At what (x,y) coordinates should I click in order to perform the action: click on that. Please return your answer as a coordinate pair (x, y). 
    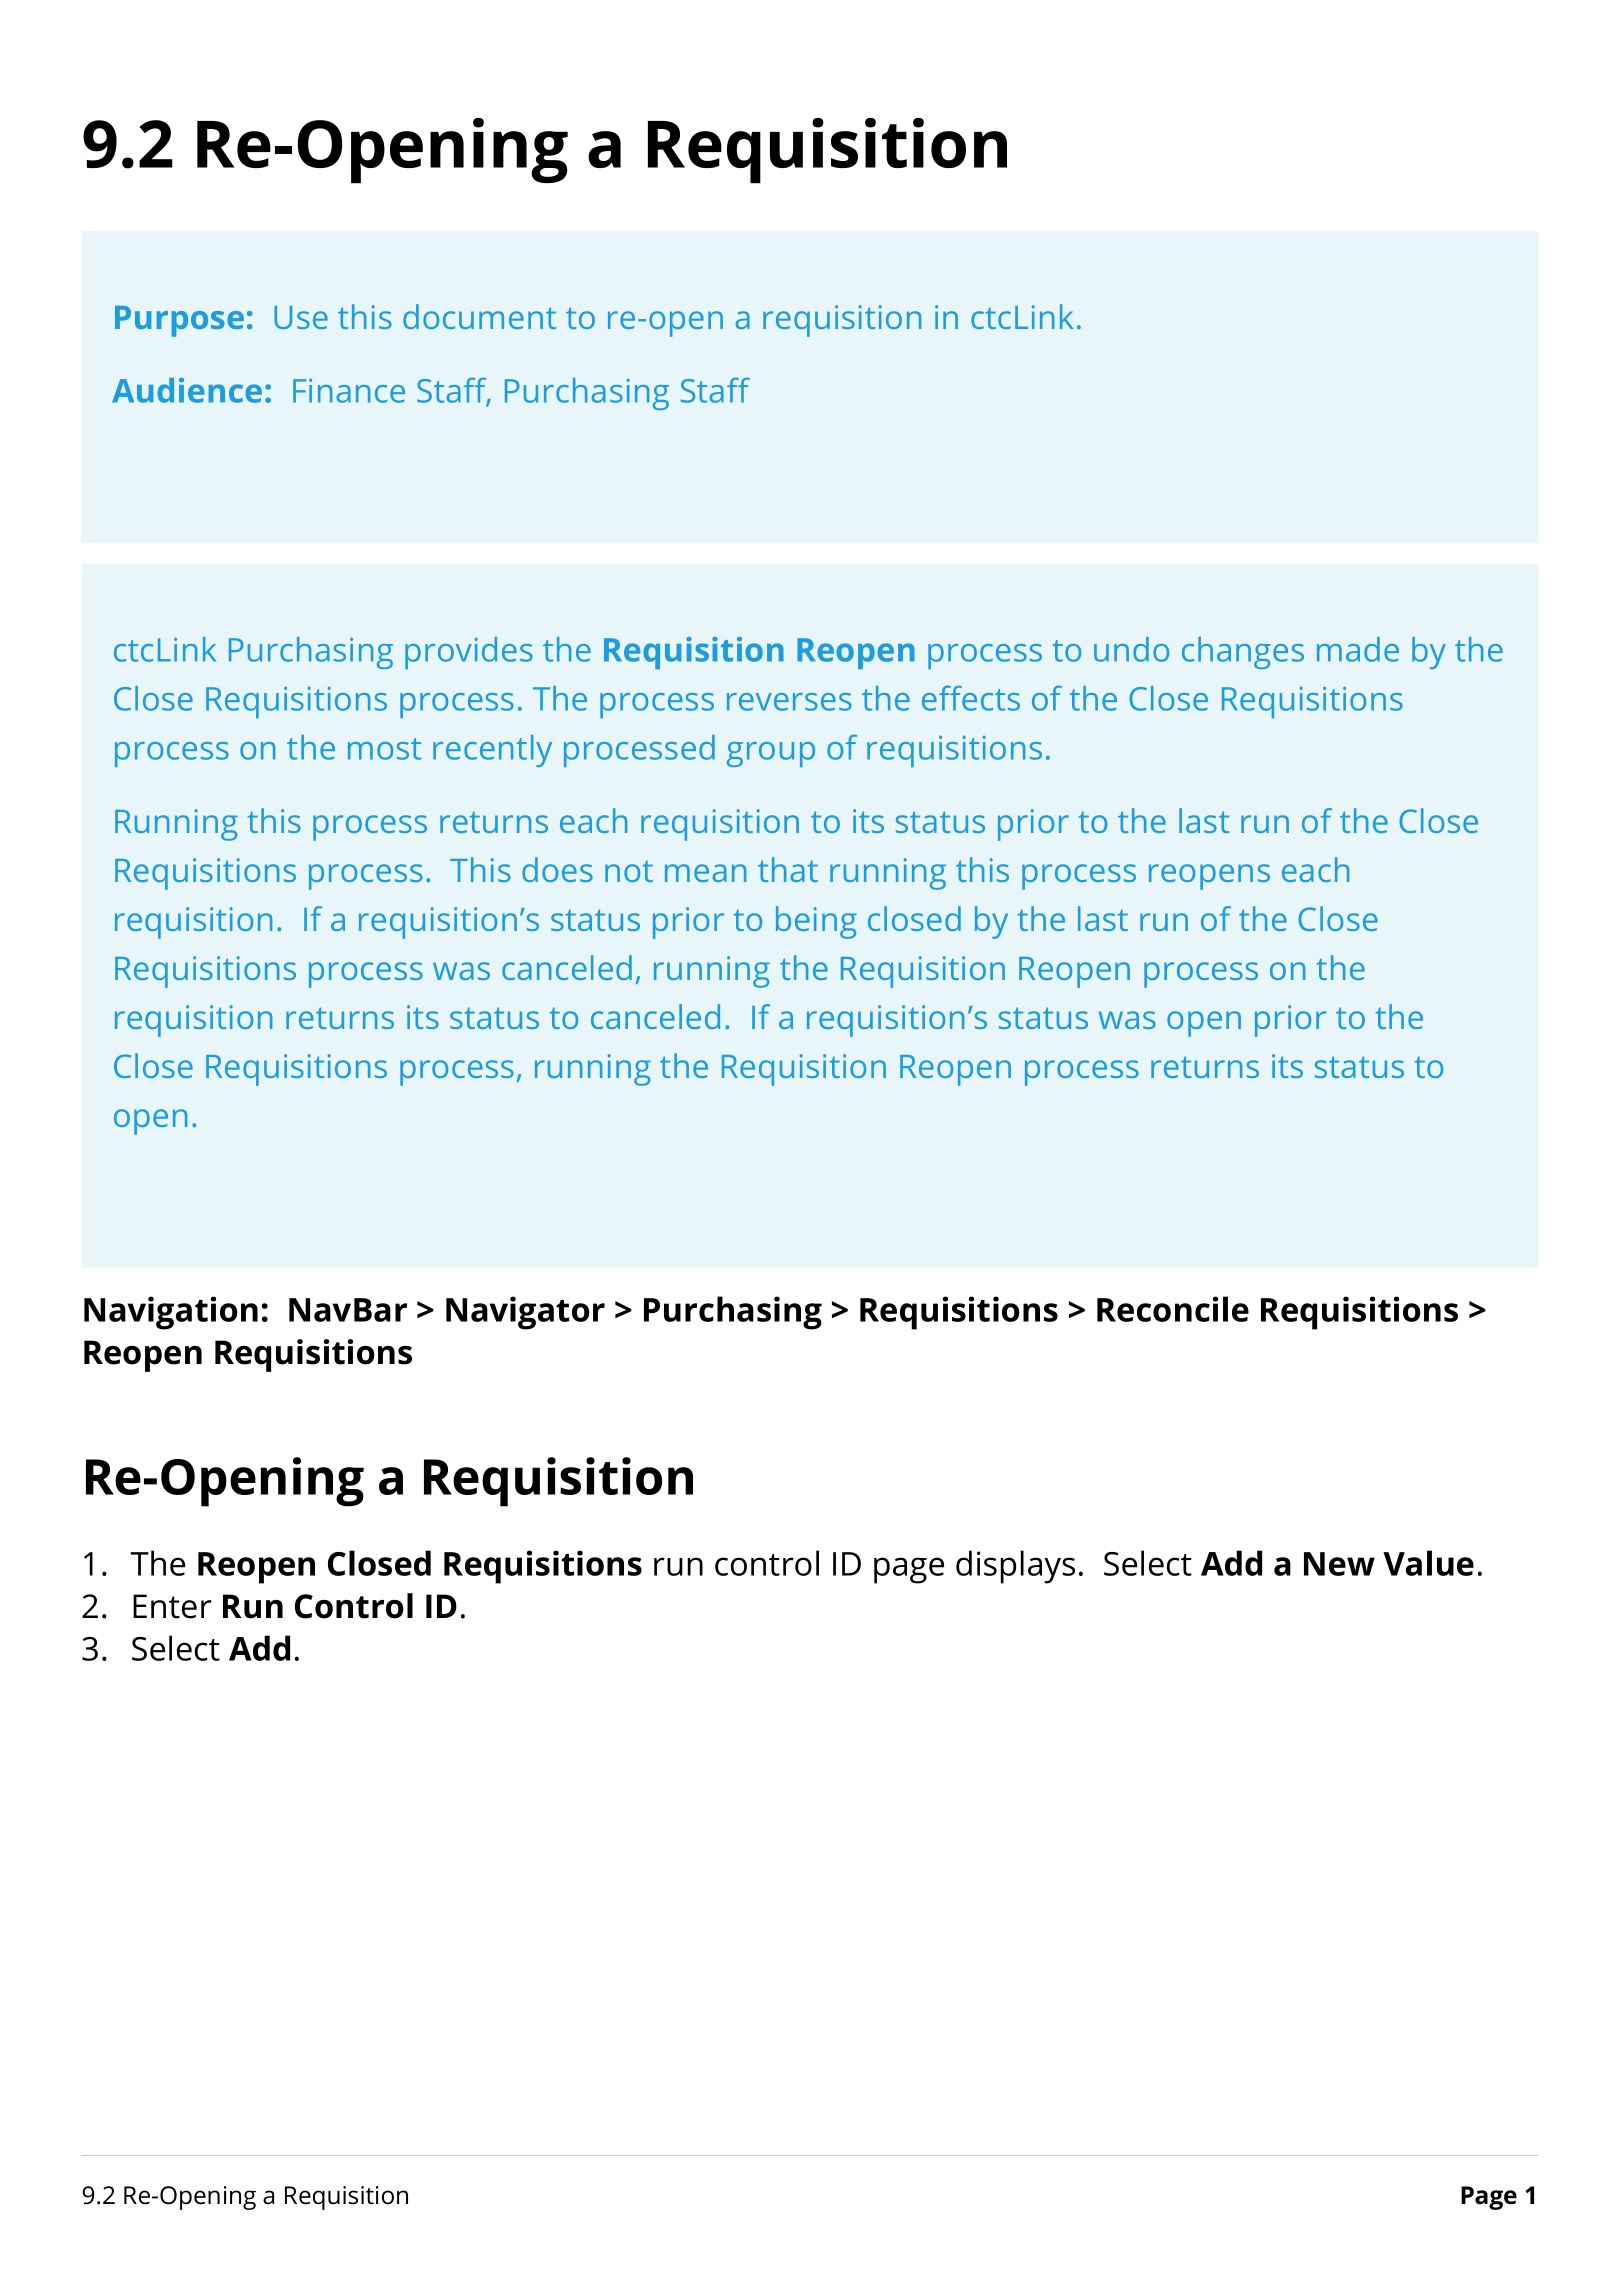
    Looking at the image, I should click on (788, 869).
